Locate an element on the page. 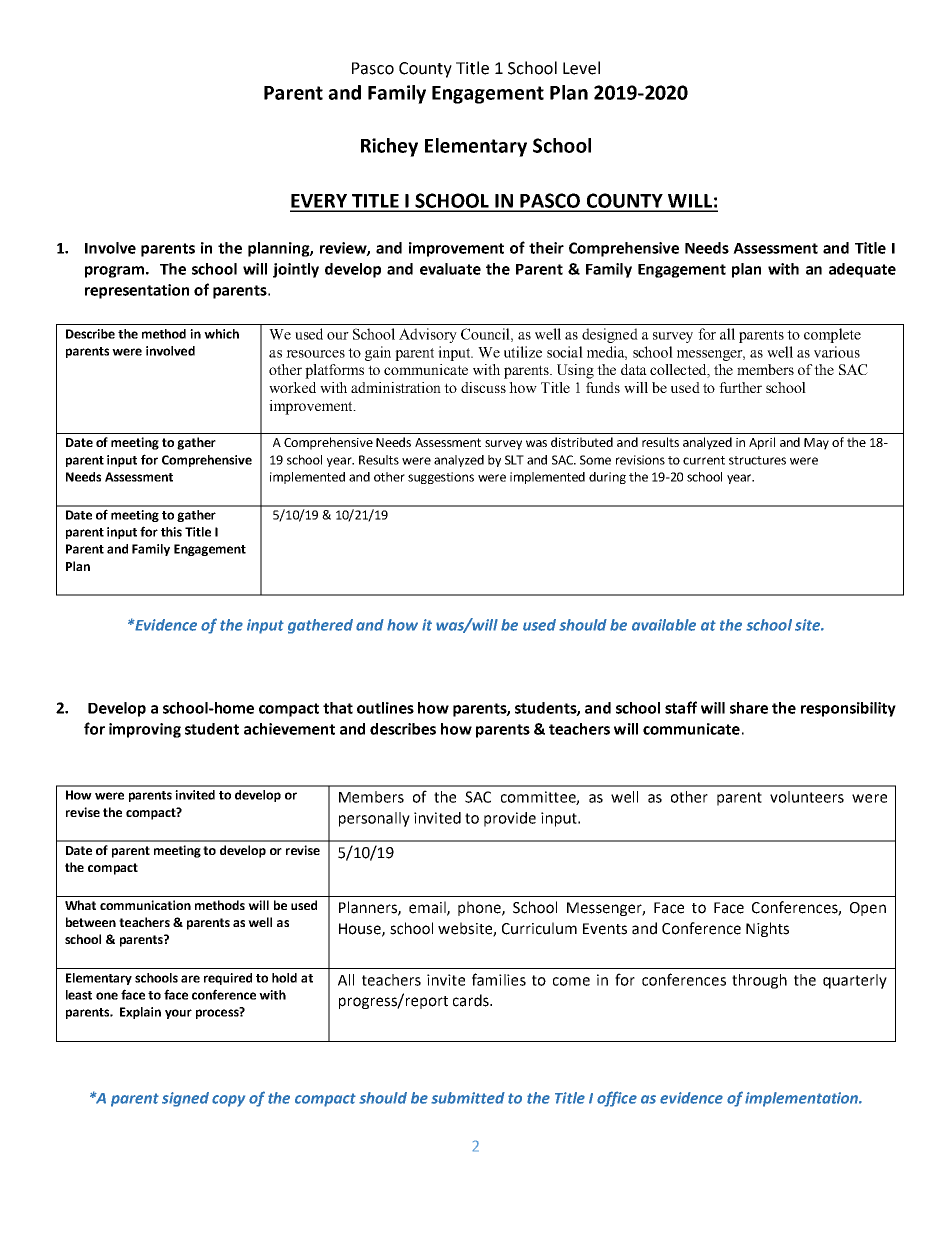 This document has width=952, height=1233. utilize is located at coordinates (523, 352).
